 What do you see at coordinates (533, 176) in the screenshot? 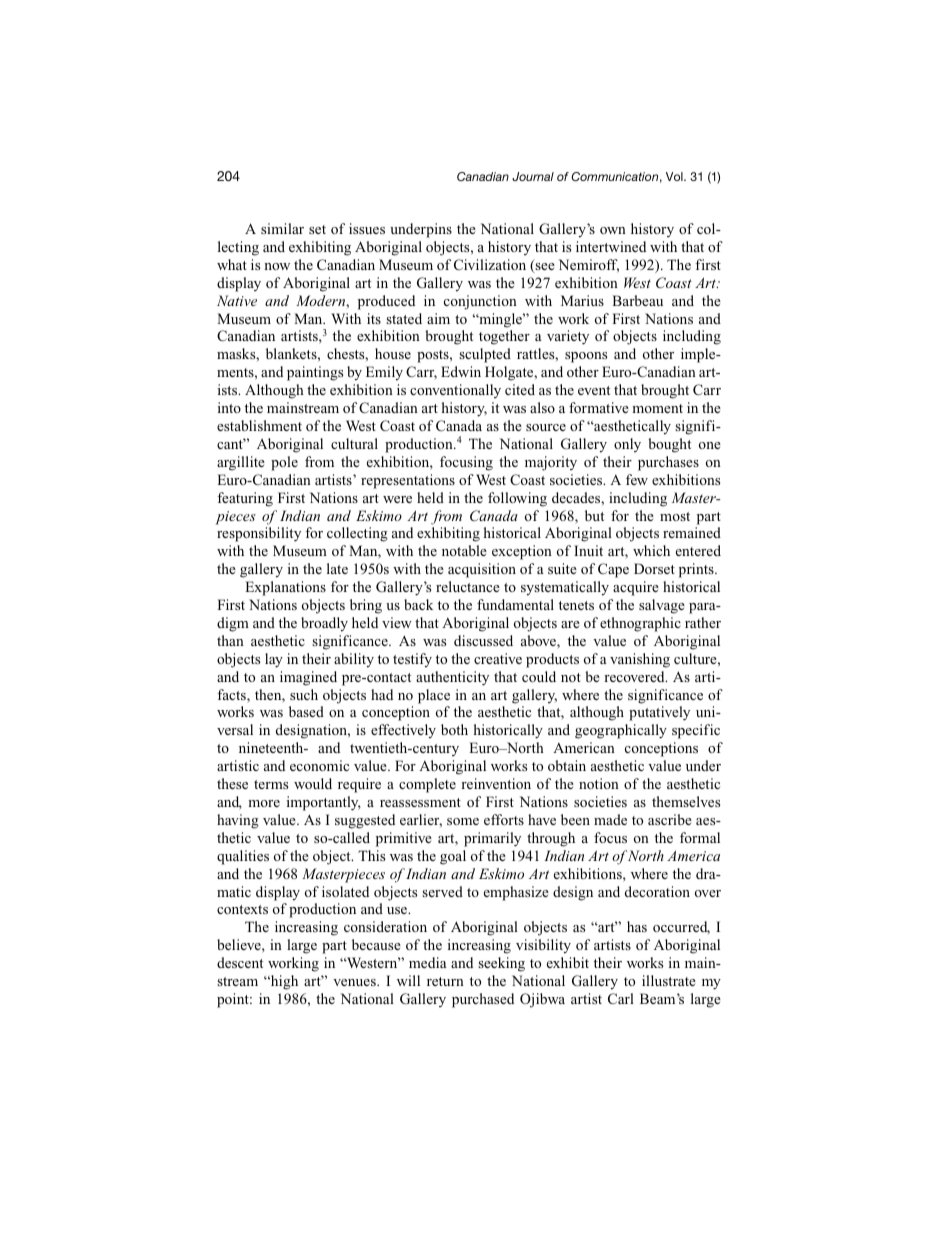
I see `Journal` at bounding box center [533, 176].
